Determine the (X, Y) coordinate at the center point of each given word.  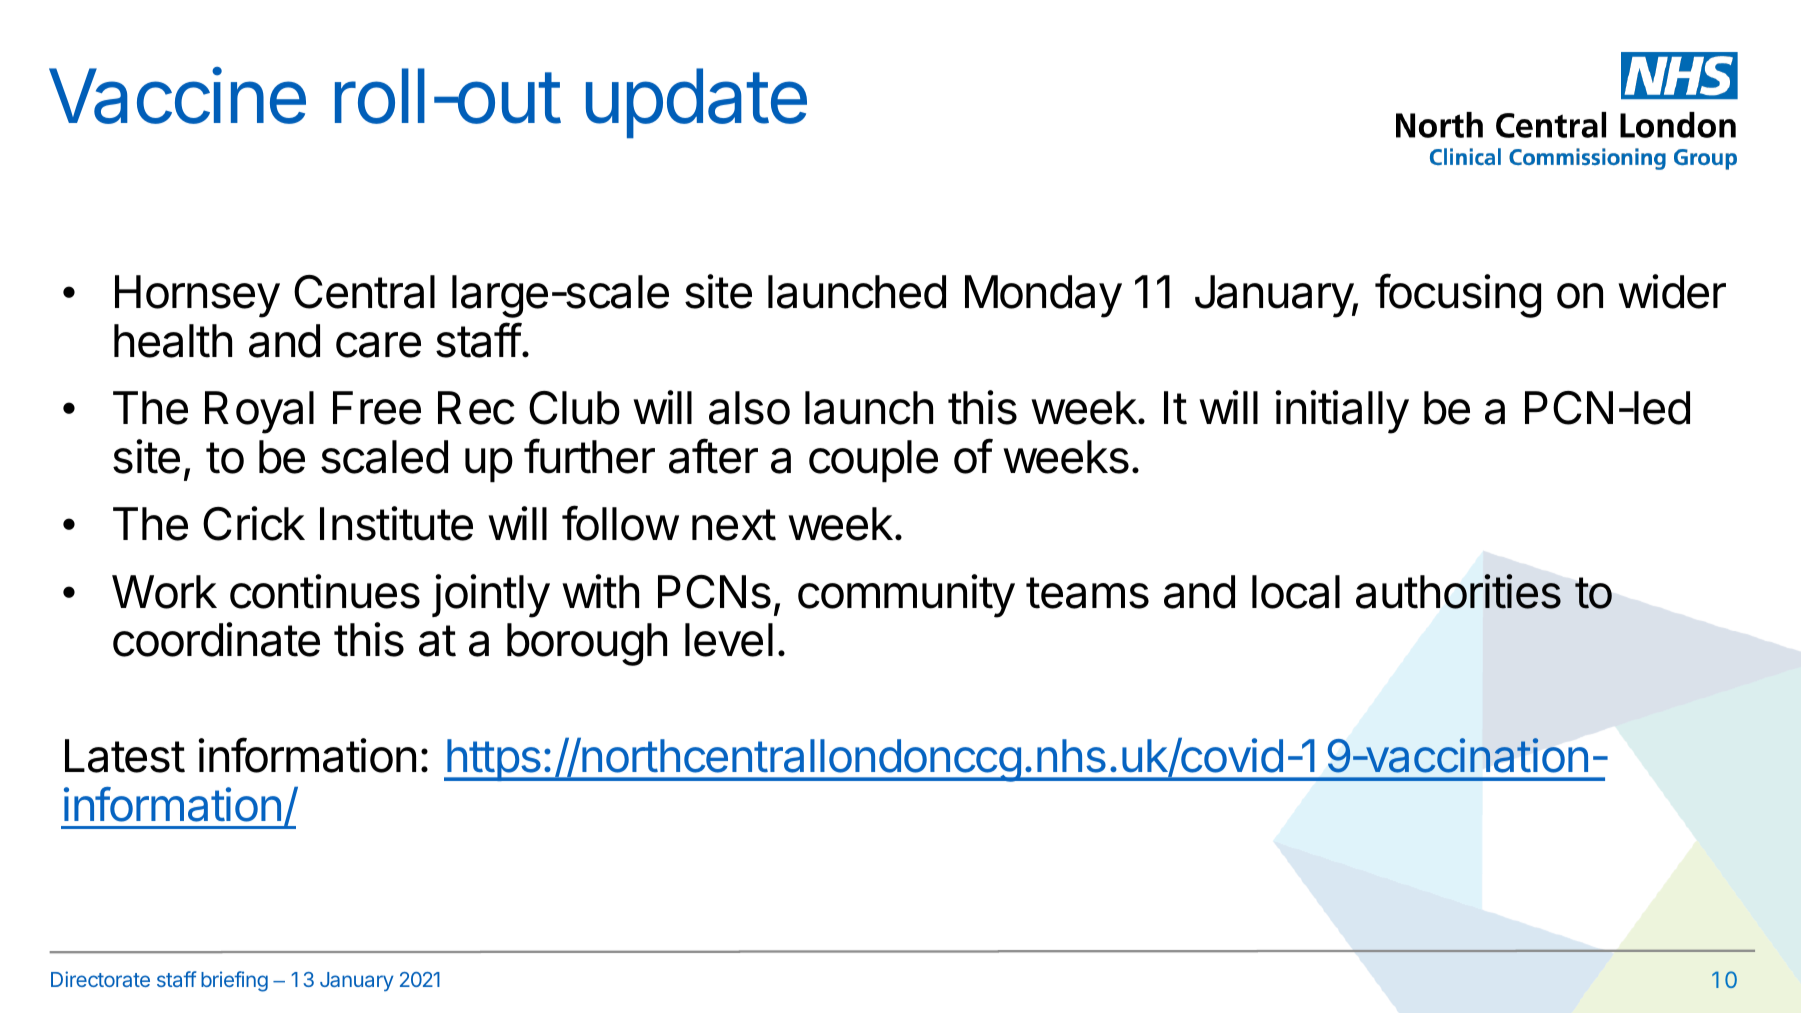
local (1296, 592)
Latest (125, 756)
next (734, 525)
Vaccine (177, 95)
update (696, 103)
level (729, 640)
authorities (1458, 591)
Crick (254, 523)
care (378, 345)
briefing (234, 981)
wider (1672, 291)
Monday (1043, 296)
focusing (1458, 296)
